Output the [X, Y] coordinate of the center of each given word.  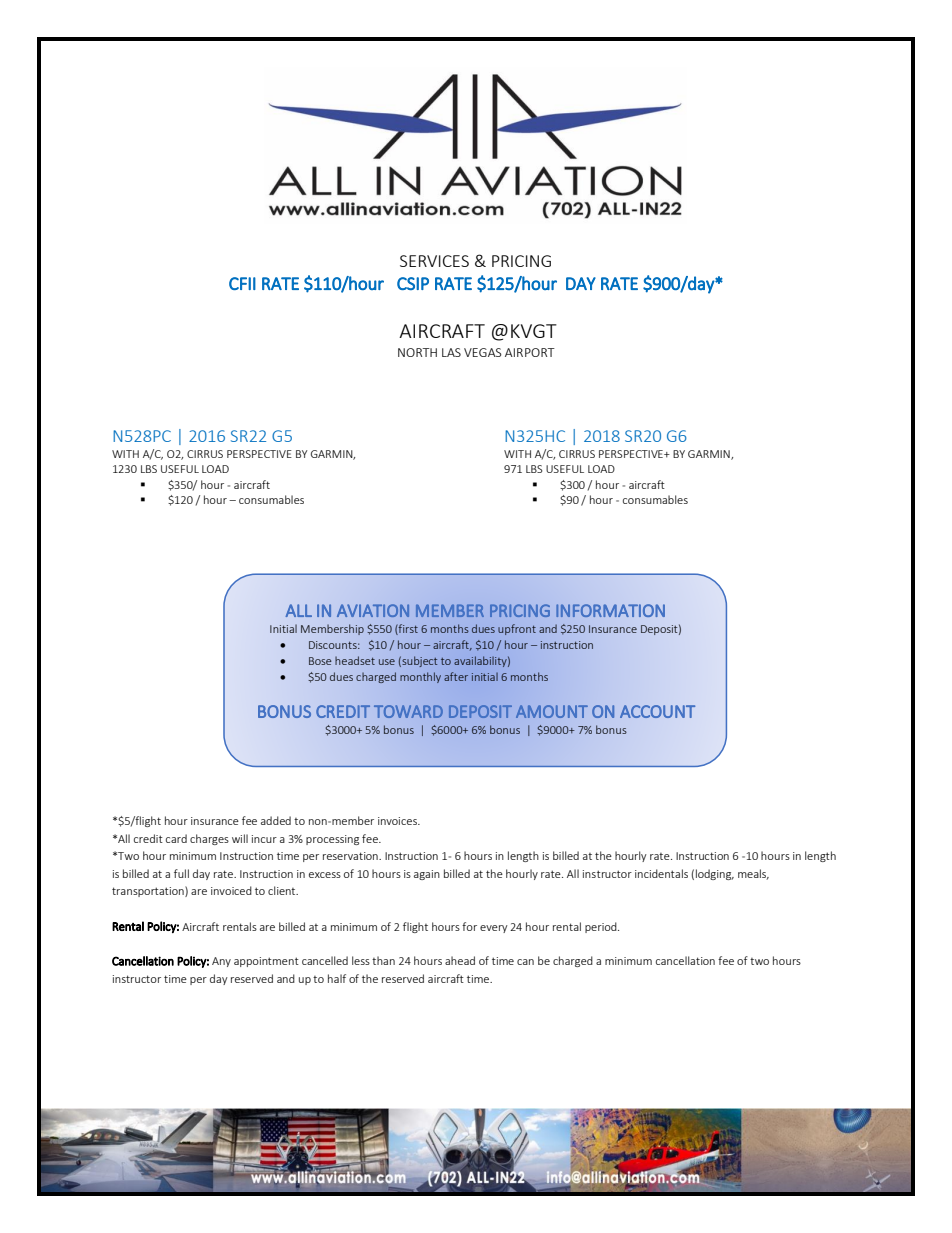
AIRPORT [530, 352]
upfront [517, 629]
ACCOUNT [657, 711]
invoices [398, 821]
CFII [242, 283]
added [276, 820]
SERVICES [434, 261]
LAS [451, 352]
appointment [266, 962]
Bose [320, 661]
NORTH [417, 352]
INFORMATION [610, 610]
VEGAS [483, 352]
